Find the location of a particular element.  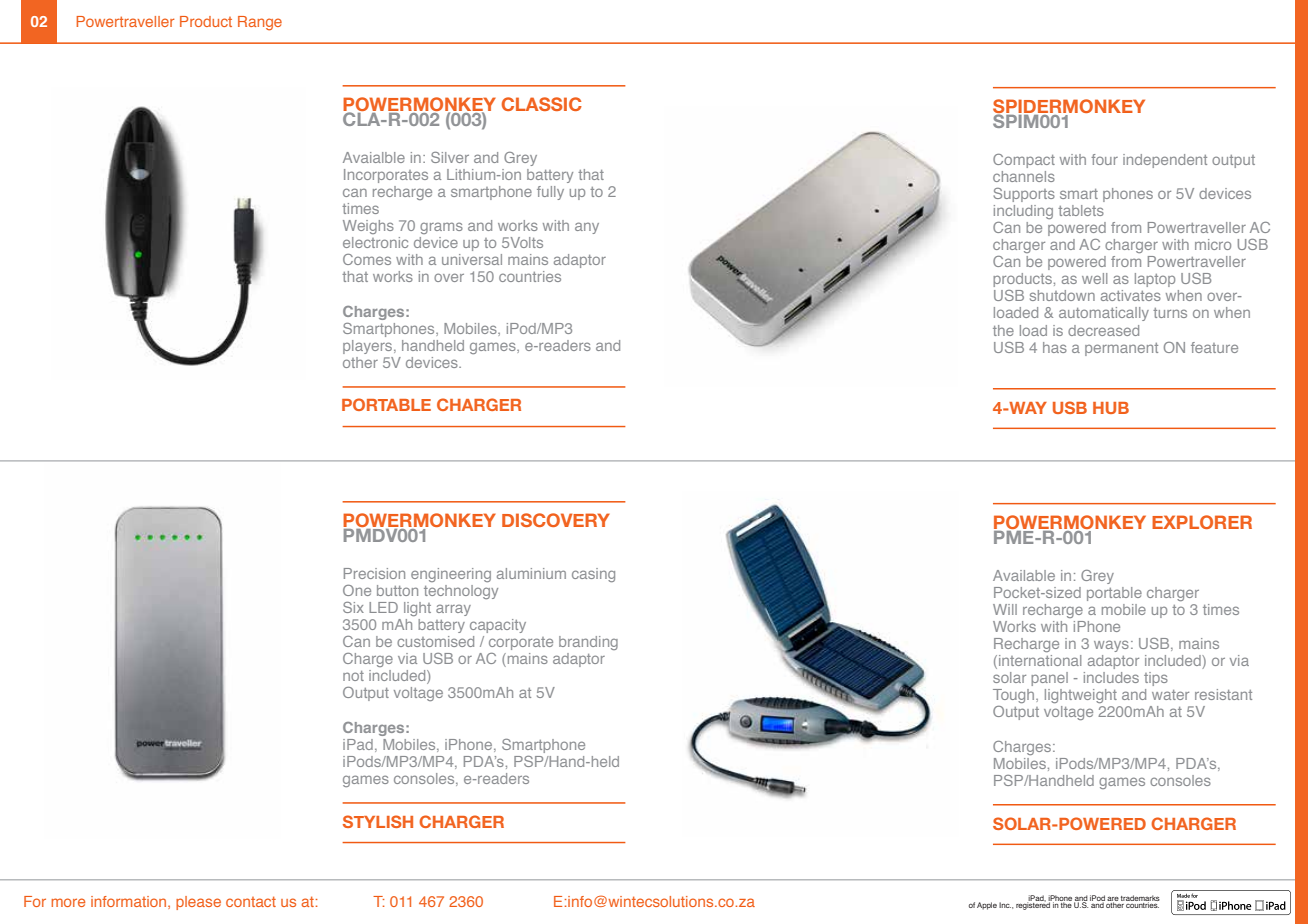

HUB is located at coordinates (1111, 408).
